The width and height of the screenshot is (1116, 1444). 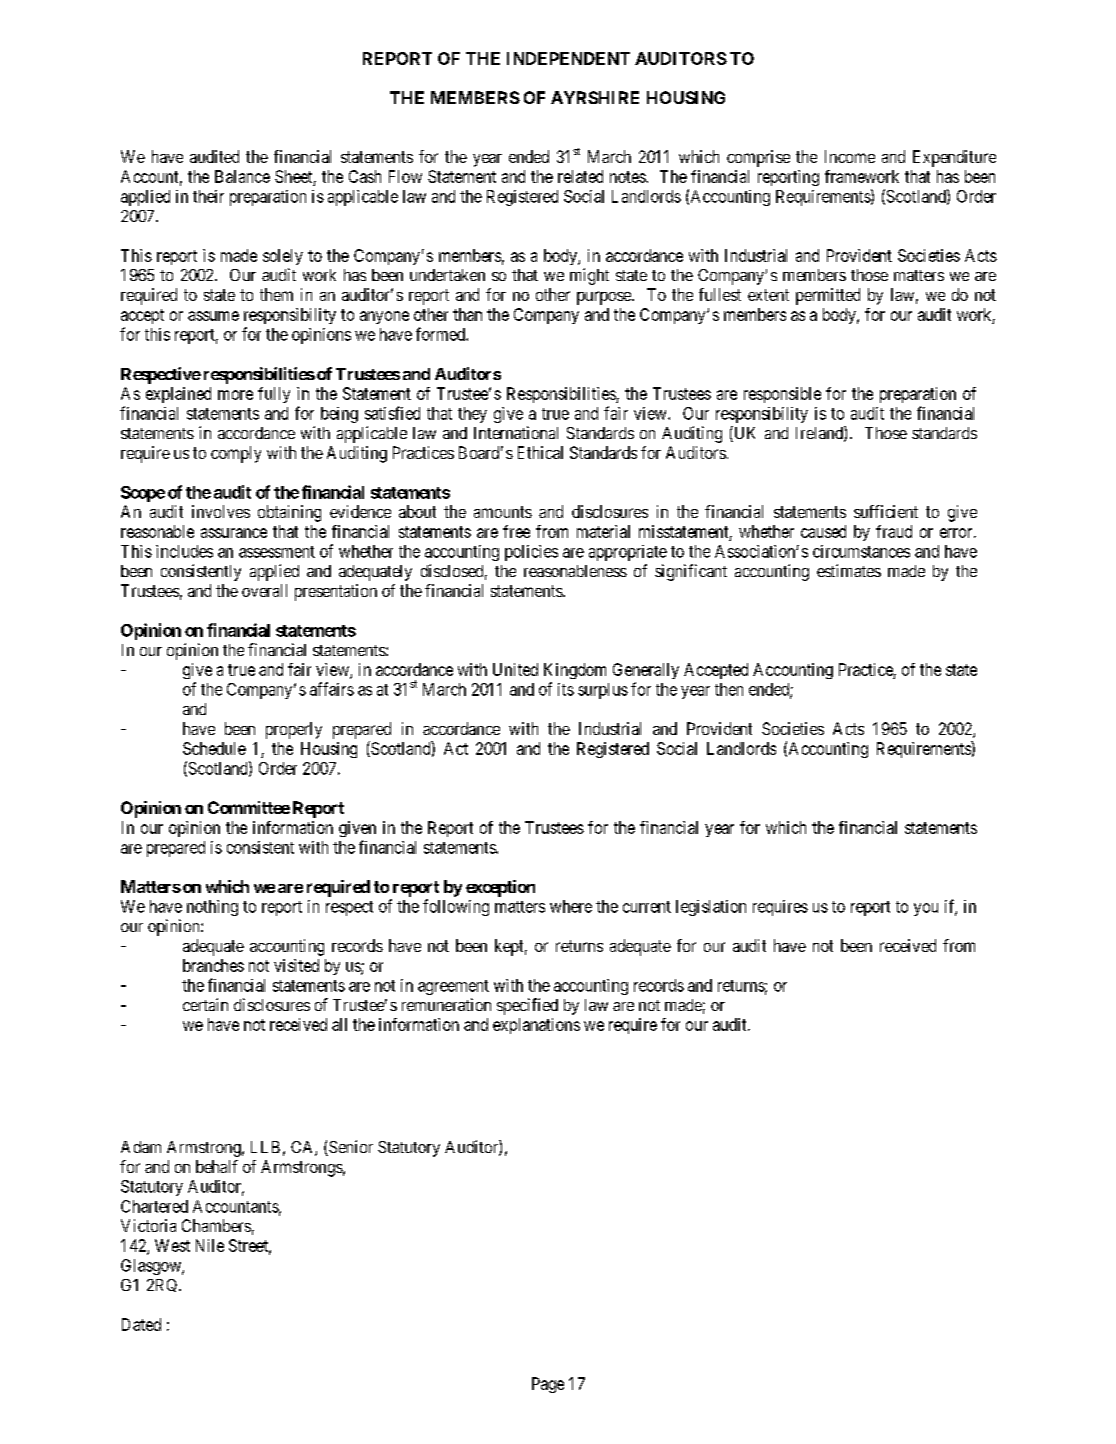 What do you see at coordinates (568, 58) in the screenshot?
I see `INDEPENDENT` at bounding box center [568, 58].
